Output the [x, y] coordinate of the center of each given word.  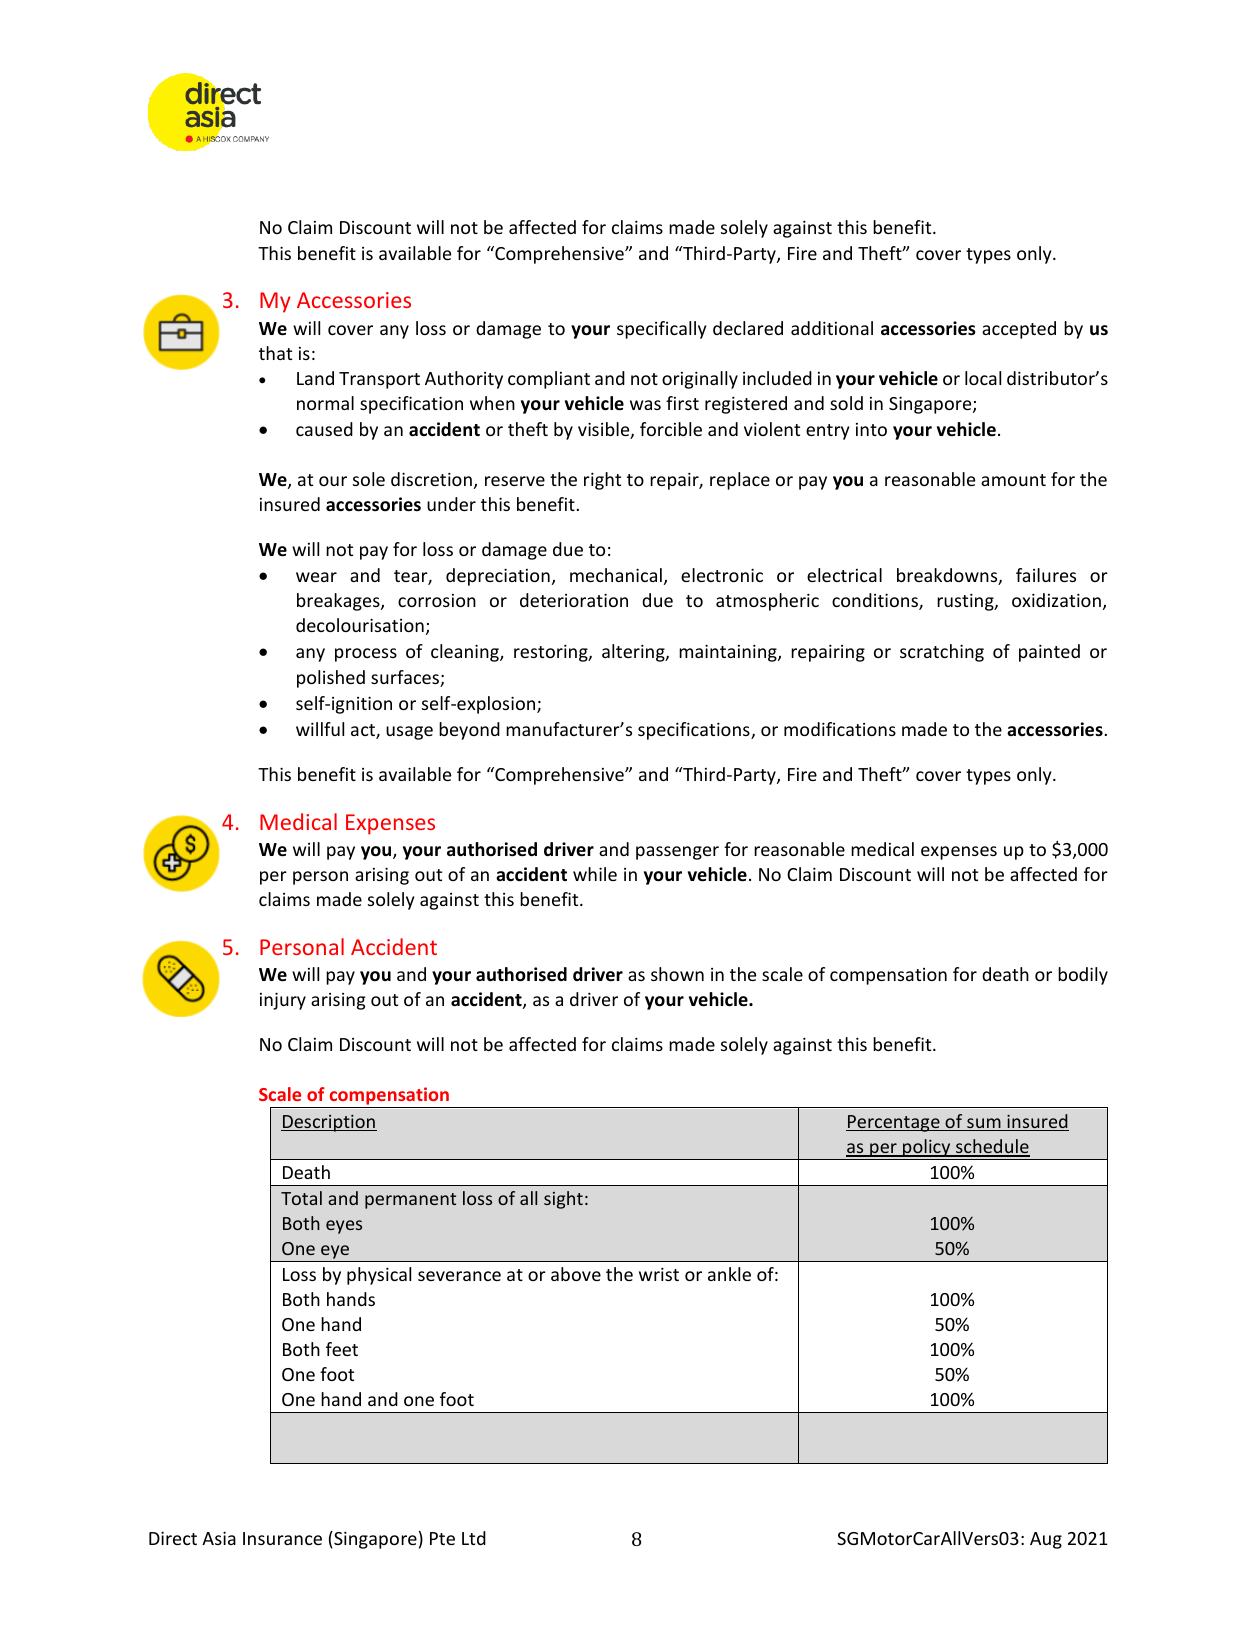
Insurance [282, 1538]
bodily [1083, 976]
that [275, 353]
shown [677, 974]
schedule [992, 1147]
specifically [661, 330]
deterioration [574, 600]
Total [301, 1198]
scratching [942, 653]
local [983, 378]
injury [283, 1001]
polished [331, 679]
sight [563, 1200]
